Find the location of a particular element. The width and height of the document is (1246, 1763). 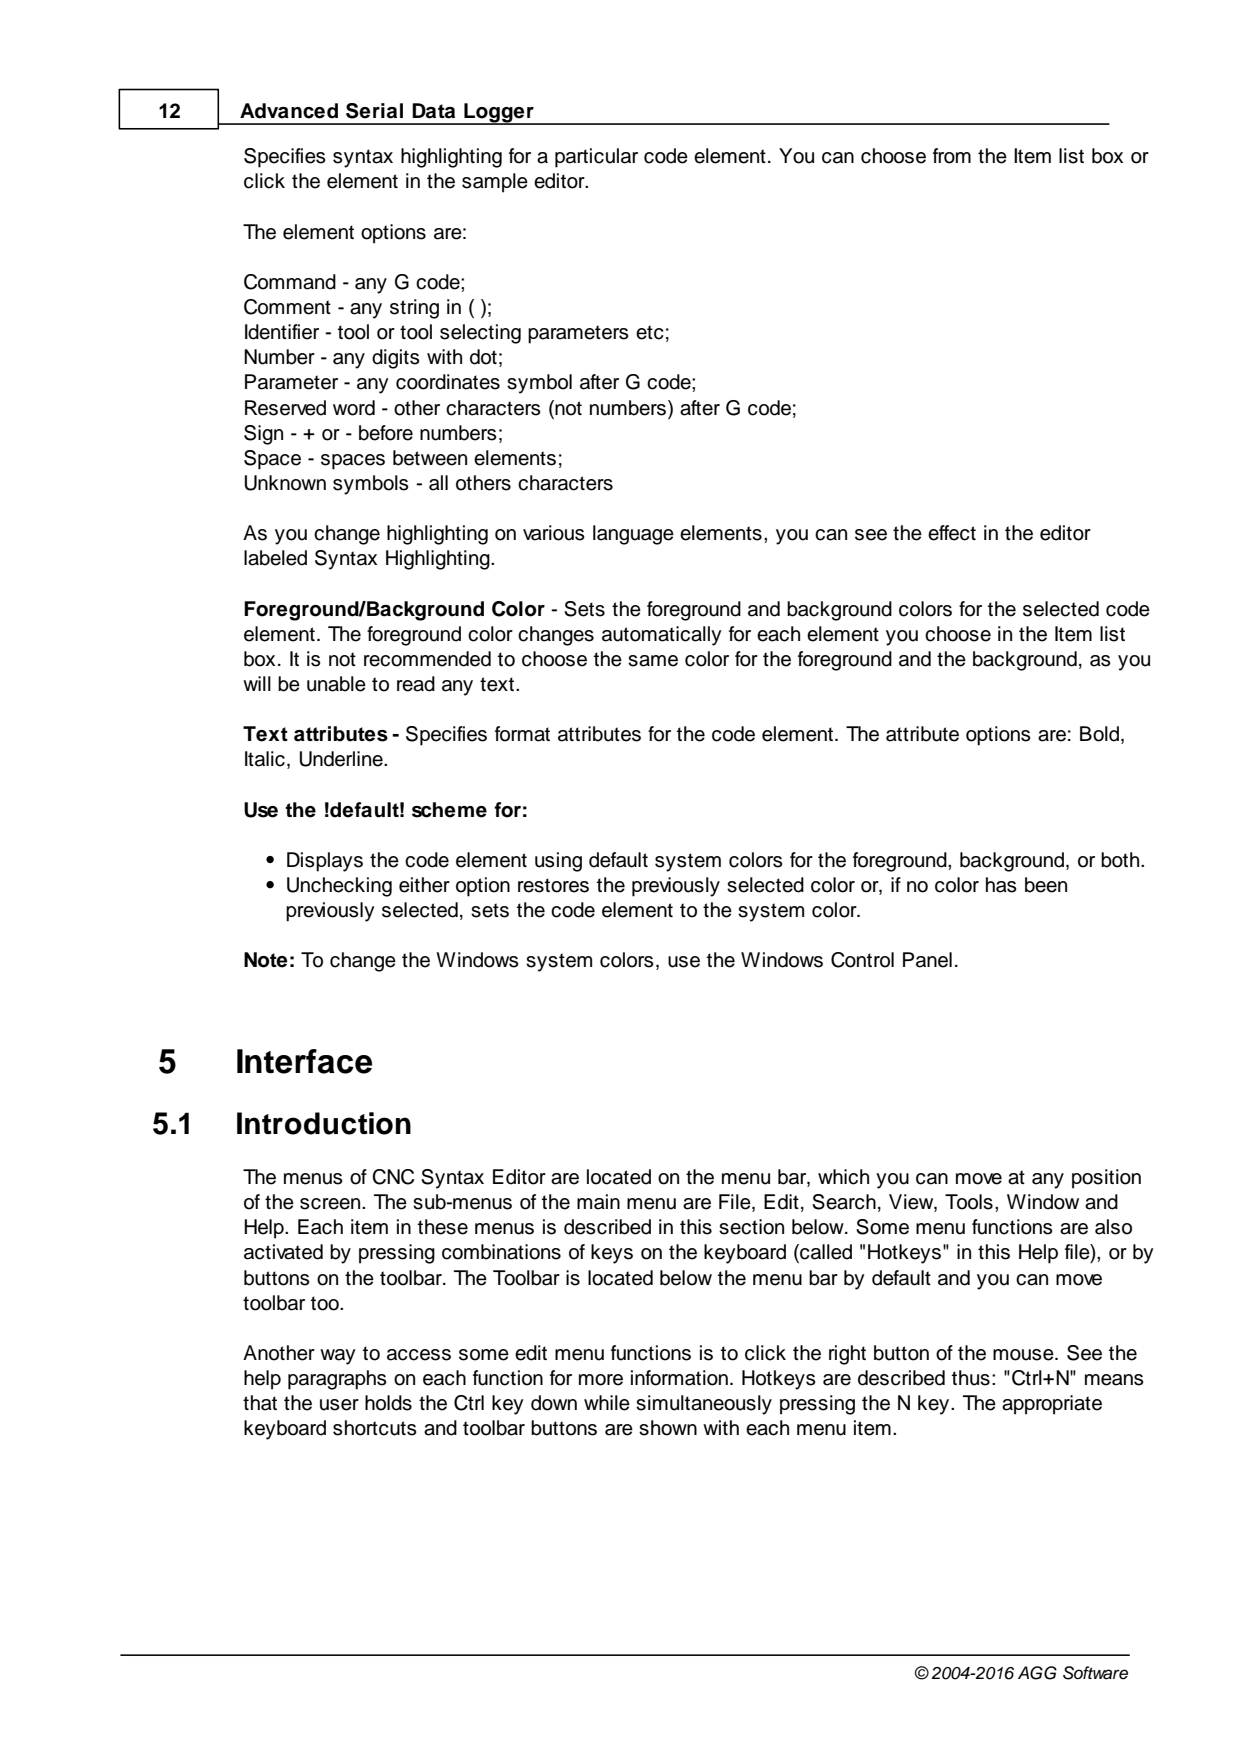

using is located at coordinates (558, 862).
